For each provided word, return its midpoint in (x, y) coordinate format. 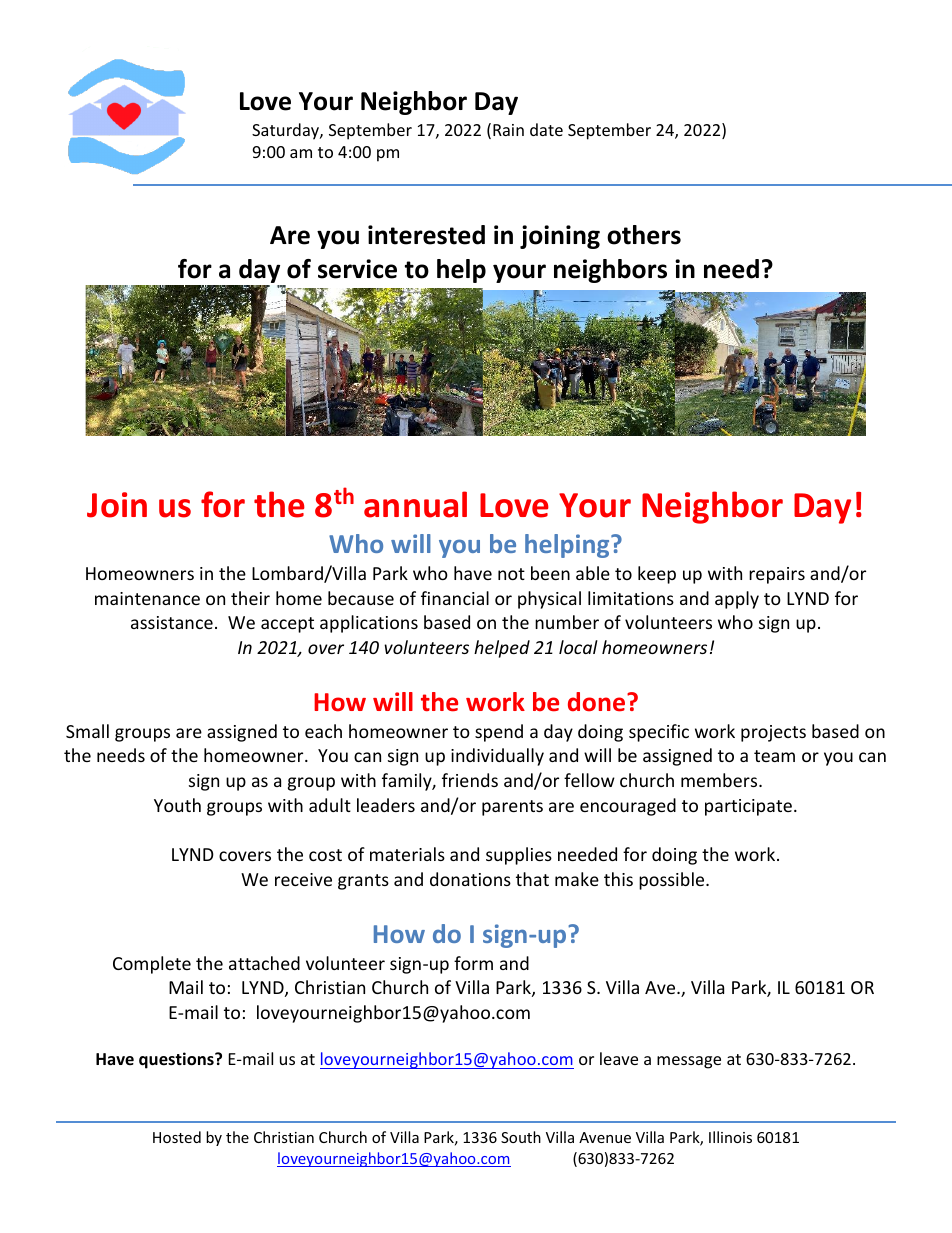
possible (673, 881)
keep (657, 575)
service (357, 269)
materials (407, 854)
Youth (177, 805)
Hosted (177, 1137)
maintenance (147, 598)
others (644, 235)
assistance (172, 622)
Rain (508, 130)
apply (737, 600)
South (521, 1137)
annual (415, 504)
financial (455, 598)
